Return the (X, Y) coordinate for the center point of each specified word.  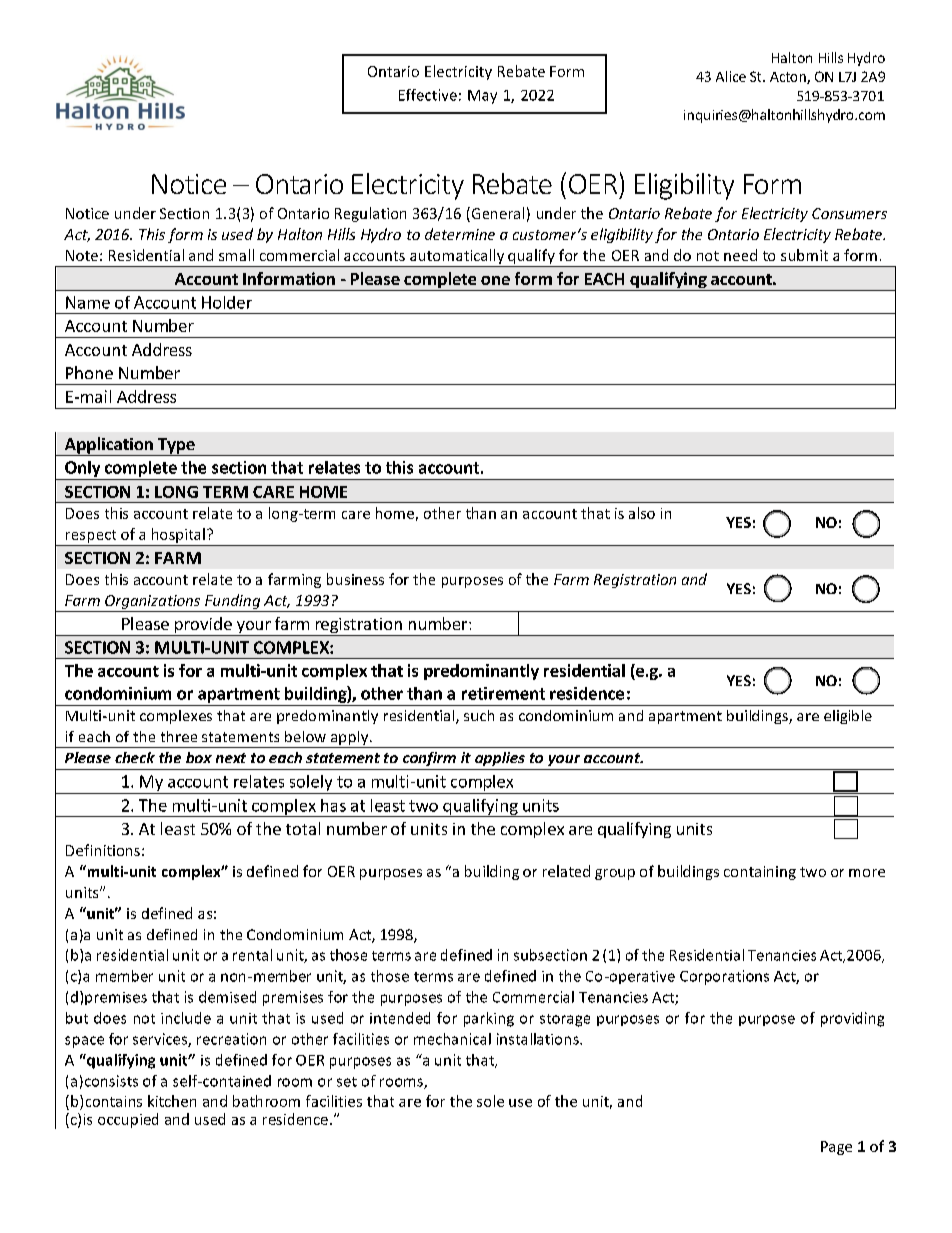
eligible (848, 717)
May (482, 97)
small (236, 255)
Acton (789, 78)
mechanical (452, 1039)
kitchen (172, 1101)
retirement (503, 693)
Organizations (152, 602)
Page (836, 1148)
